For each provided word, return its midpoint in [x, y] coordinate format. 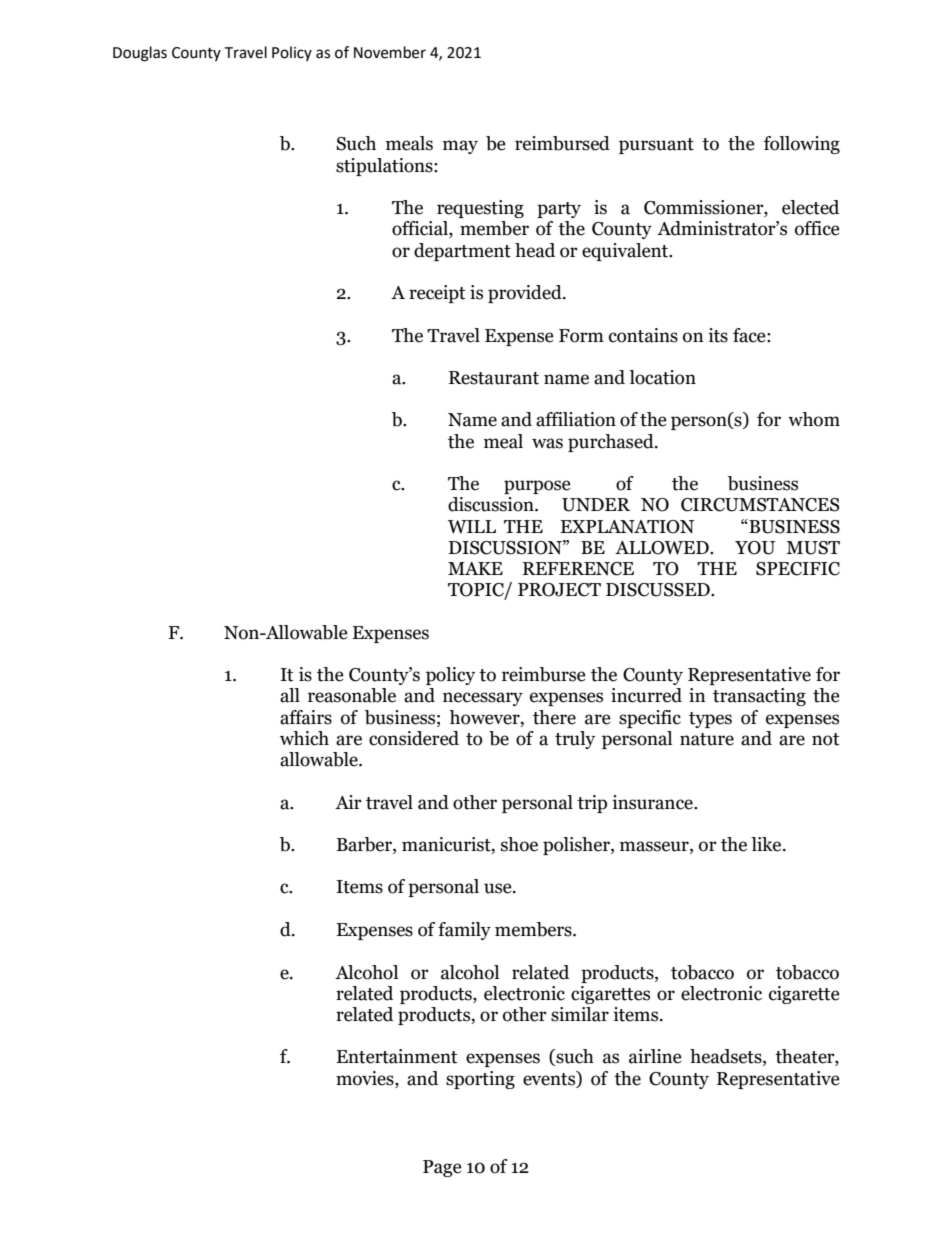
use [499, 888]
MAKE [475, 568]
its [718, 335]
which [304, 738]
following [802, 145]
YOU [755, 548]
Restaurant [494, 378]
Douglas [140, 54]
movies [366, 1078]
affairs [306, 717]
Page [442, 1168]
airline [655, 1056]
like [767, 844]
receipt [437, 294]
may [460, 147]
